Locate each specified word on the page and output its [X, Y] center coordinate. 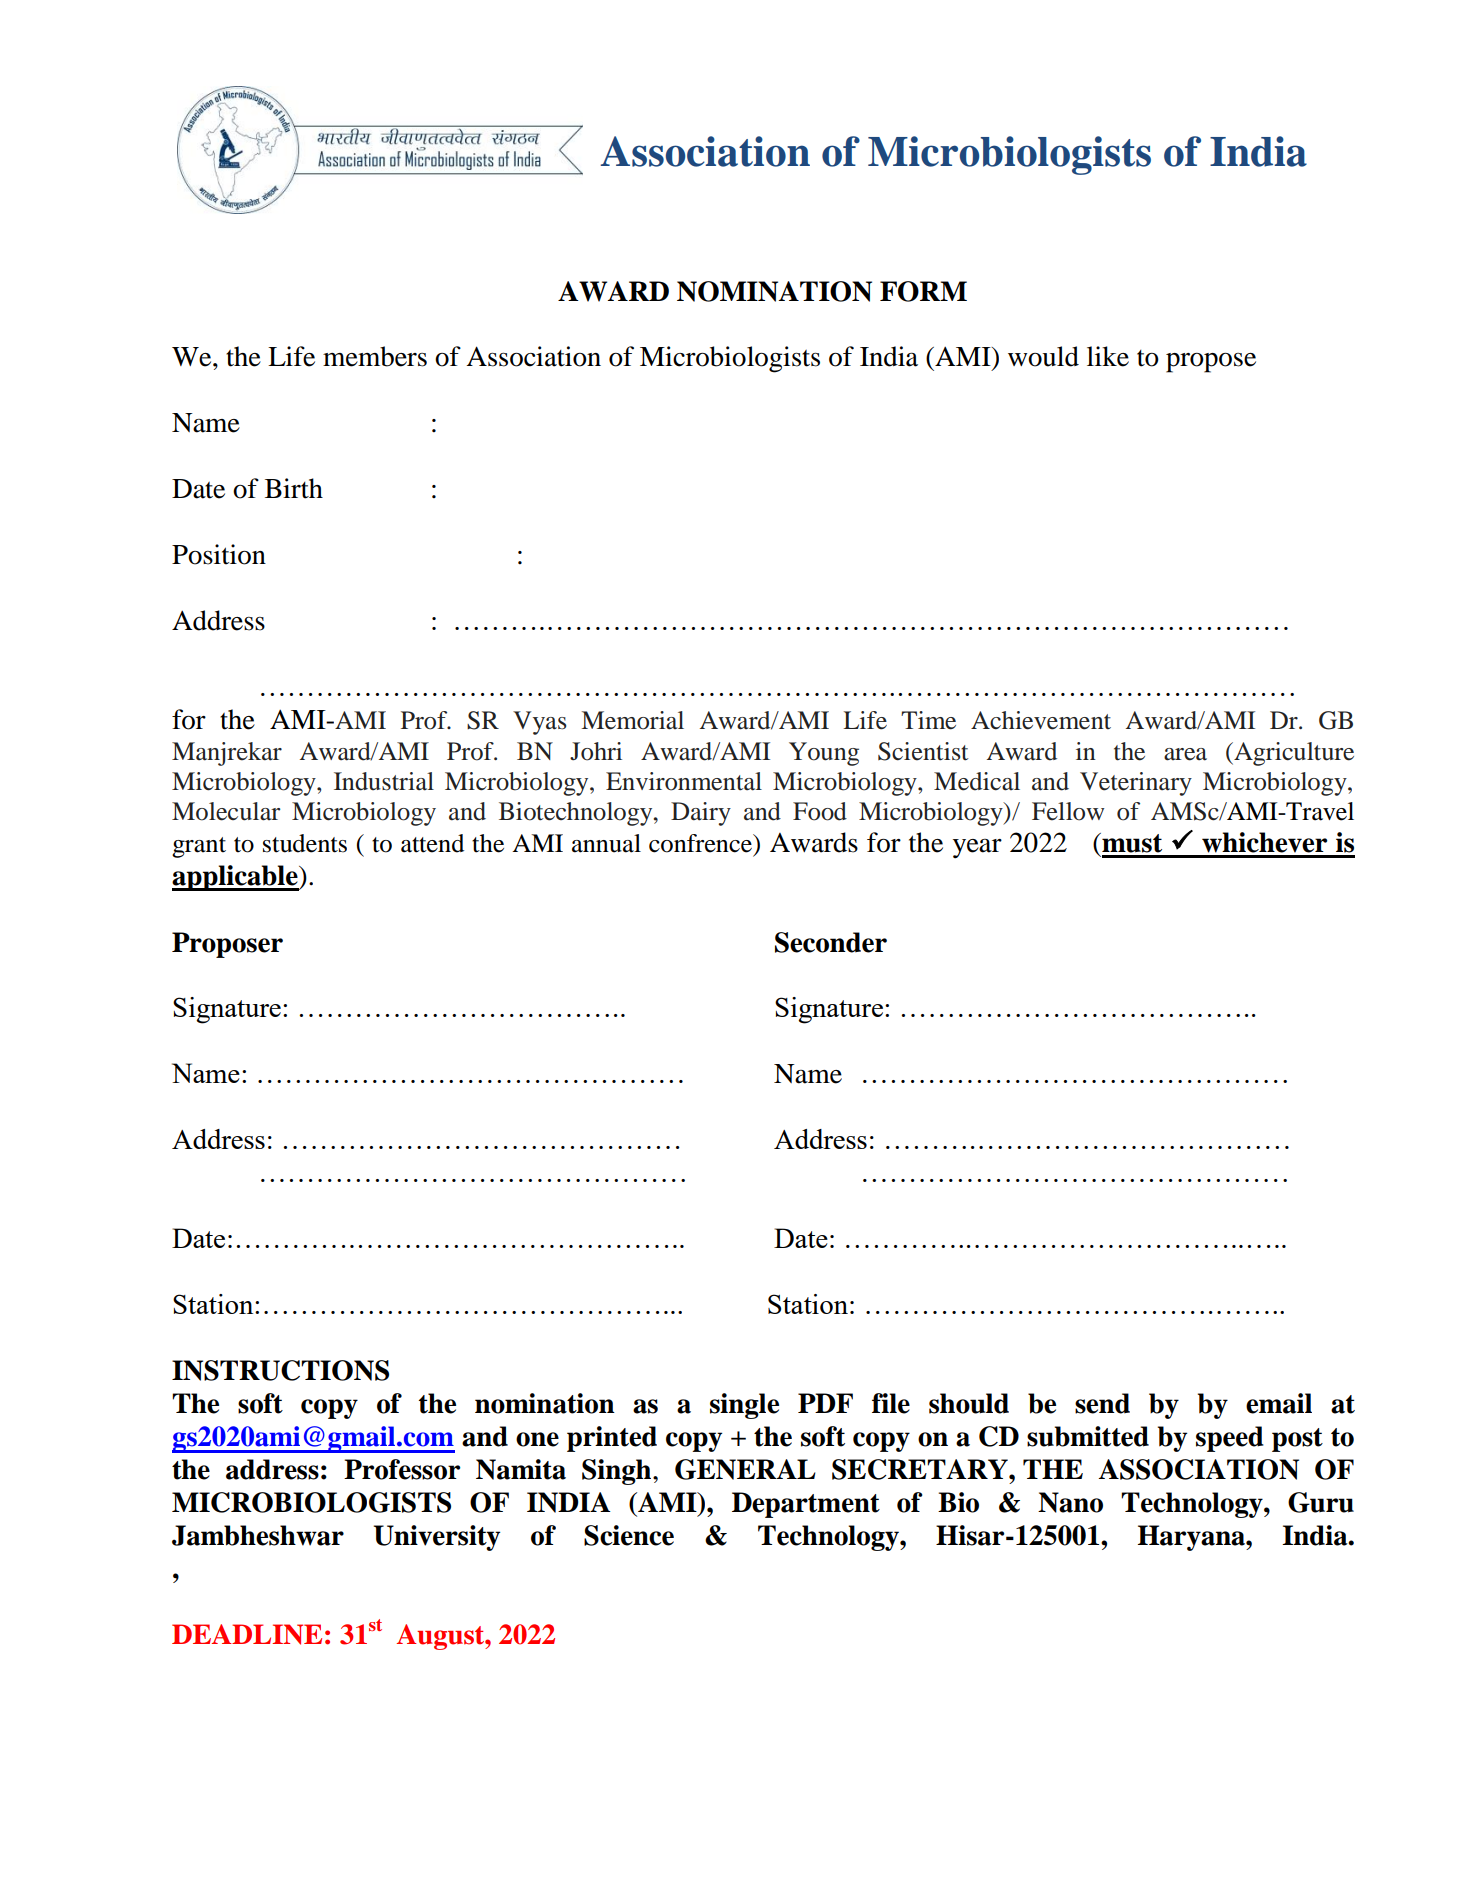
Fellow [1068, 811]
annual [606, 843]
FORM [923, 291]
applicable [236, 878]
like [1108, 356]
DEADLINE [247, 1634]
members [375, 356]
